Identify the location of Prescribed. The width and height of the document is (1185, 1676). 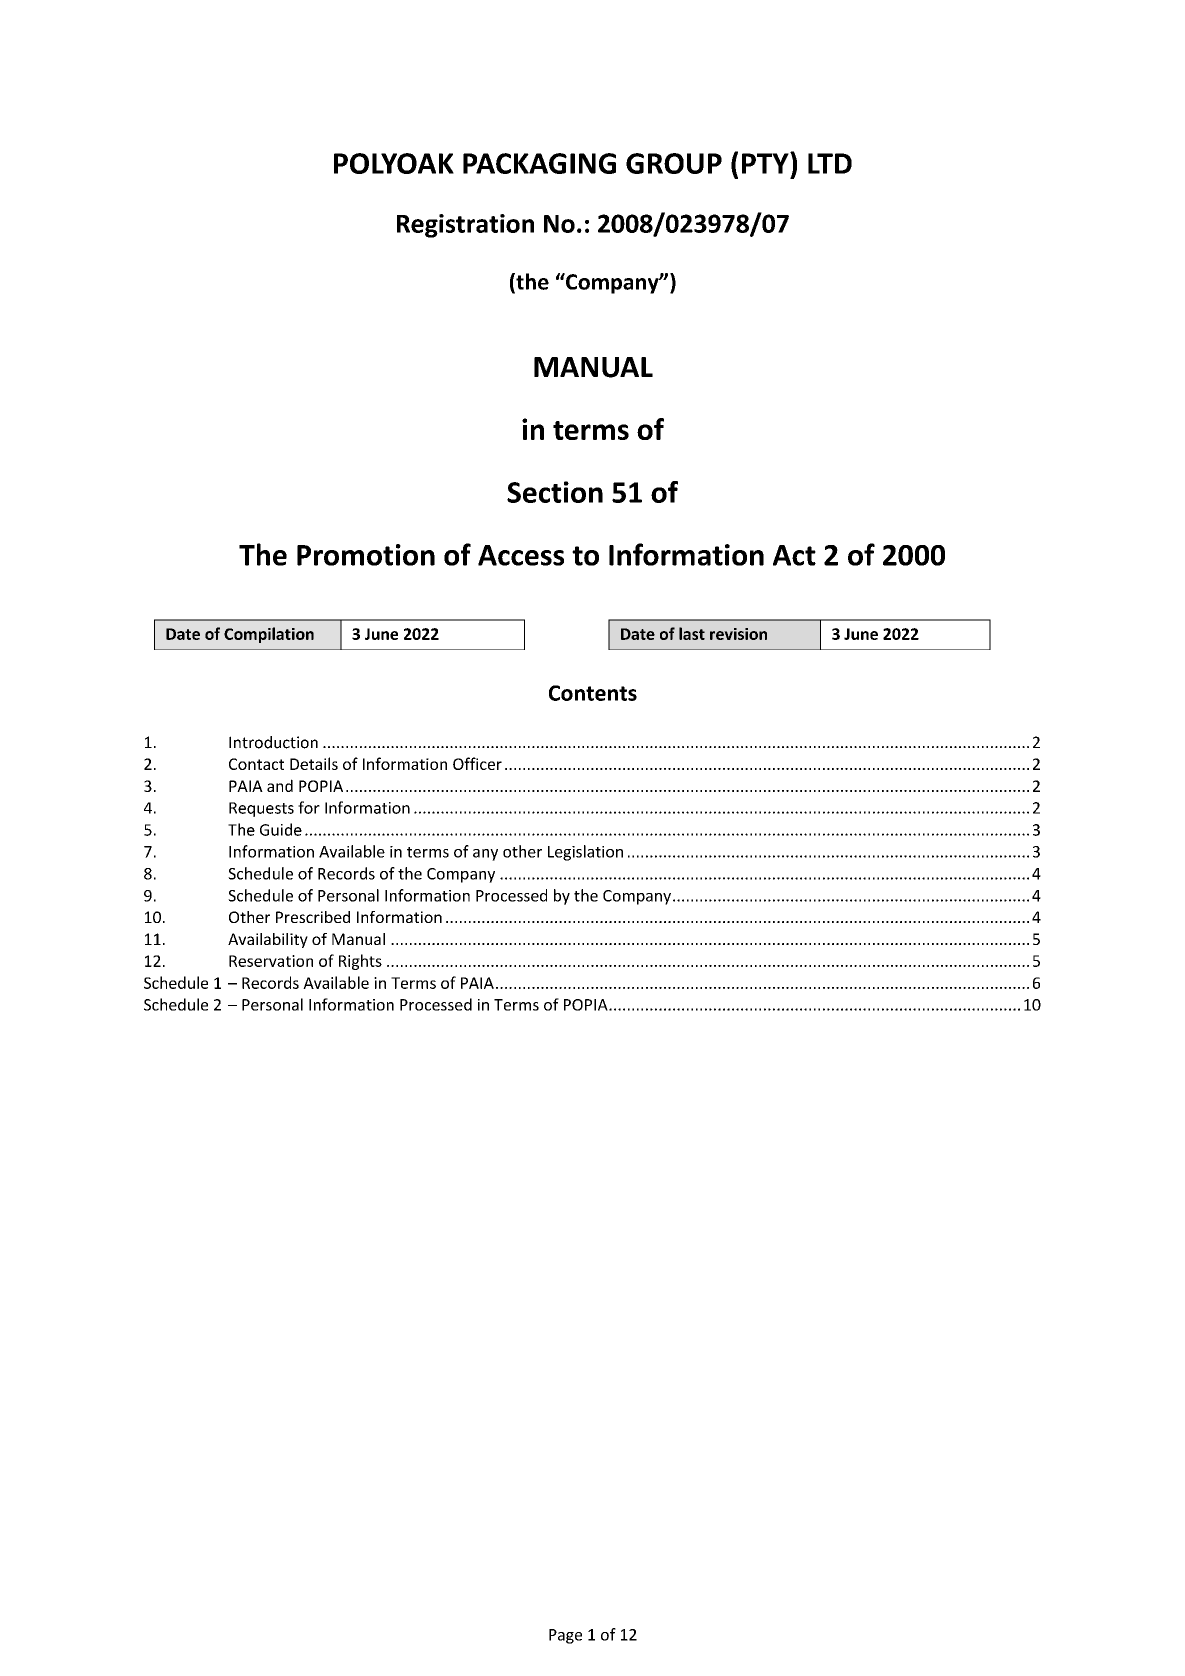
(313, 917).
